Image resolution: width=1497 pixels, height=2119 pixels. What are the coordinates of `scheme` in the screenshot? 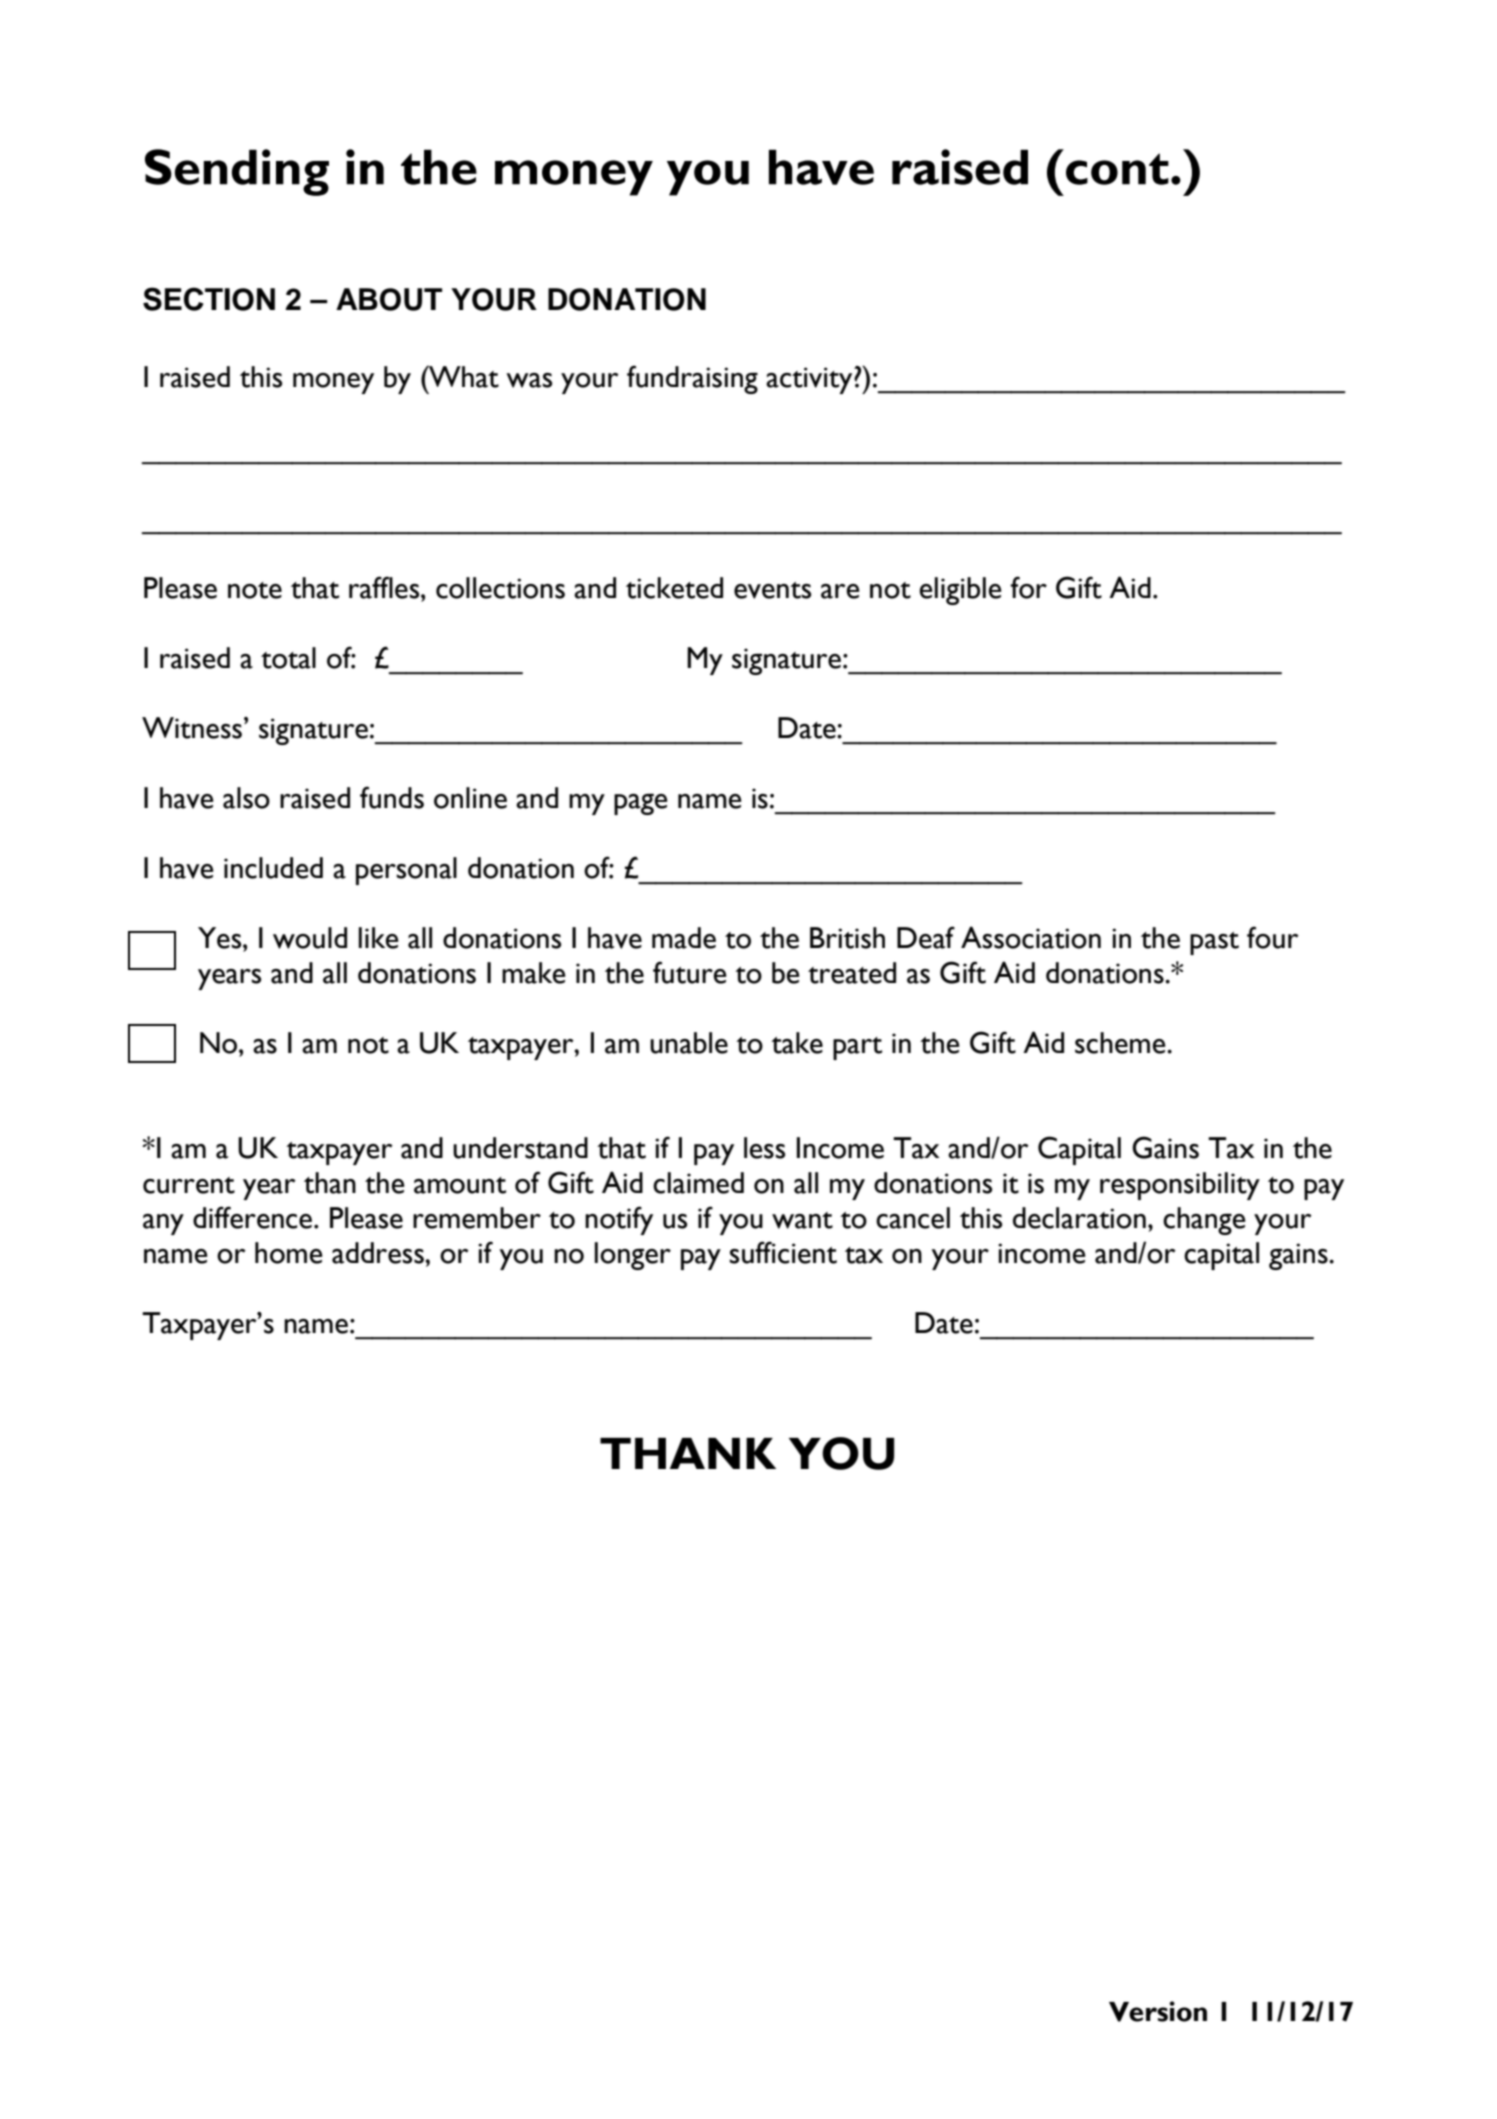 It's located at (1121, 1043).
